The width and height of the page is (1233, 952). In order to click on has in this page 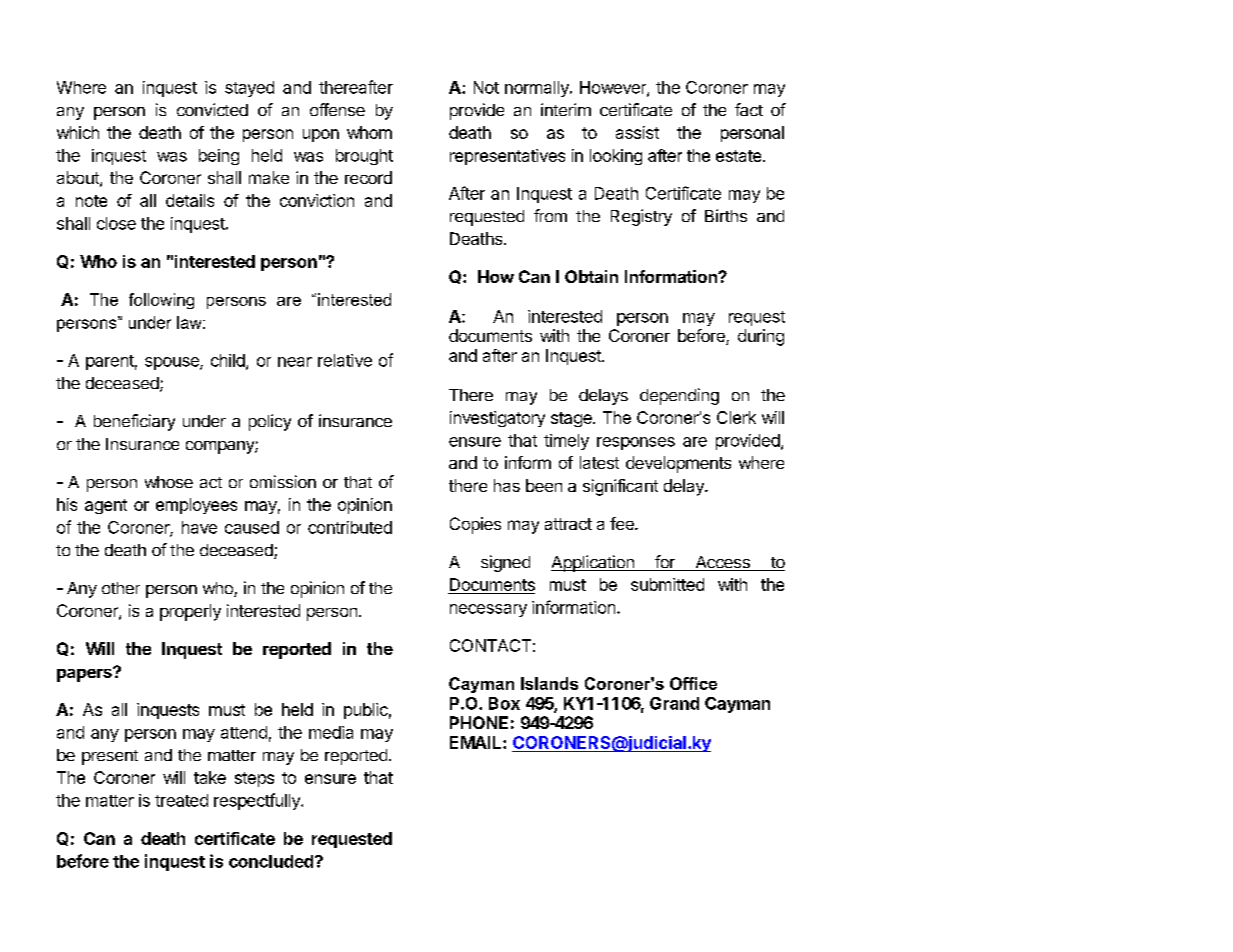, I will do `click(507, 485)`.
